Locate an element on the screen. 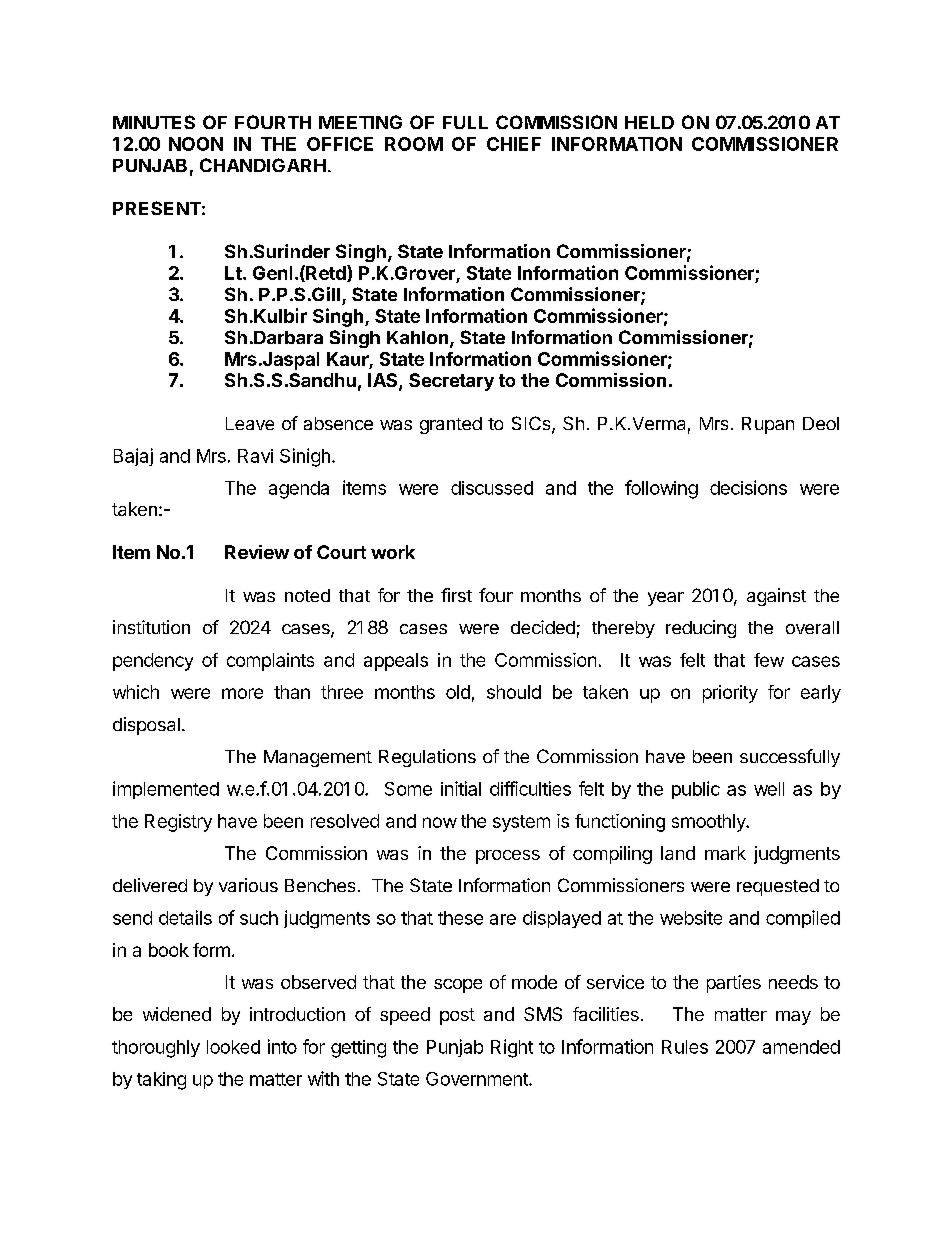 The width and height of the screenshot is (952, 1233). CHIEF is located at coordinates (514, 144).
